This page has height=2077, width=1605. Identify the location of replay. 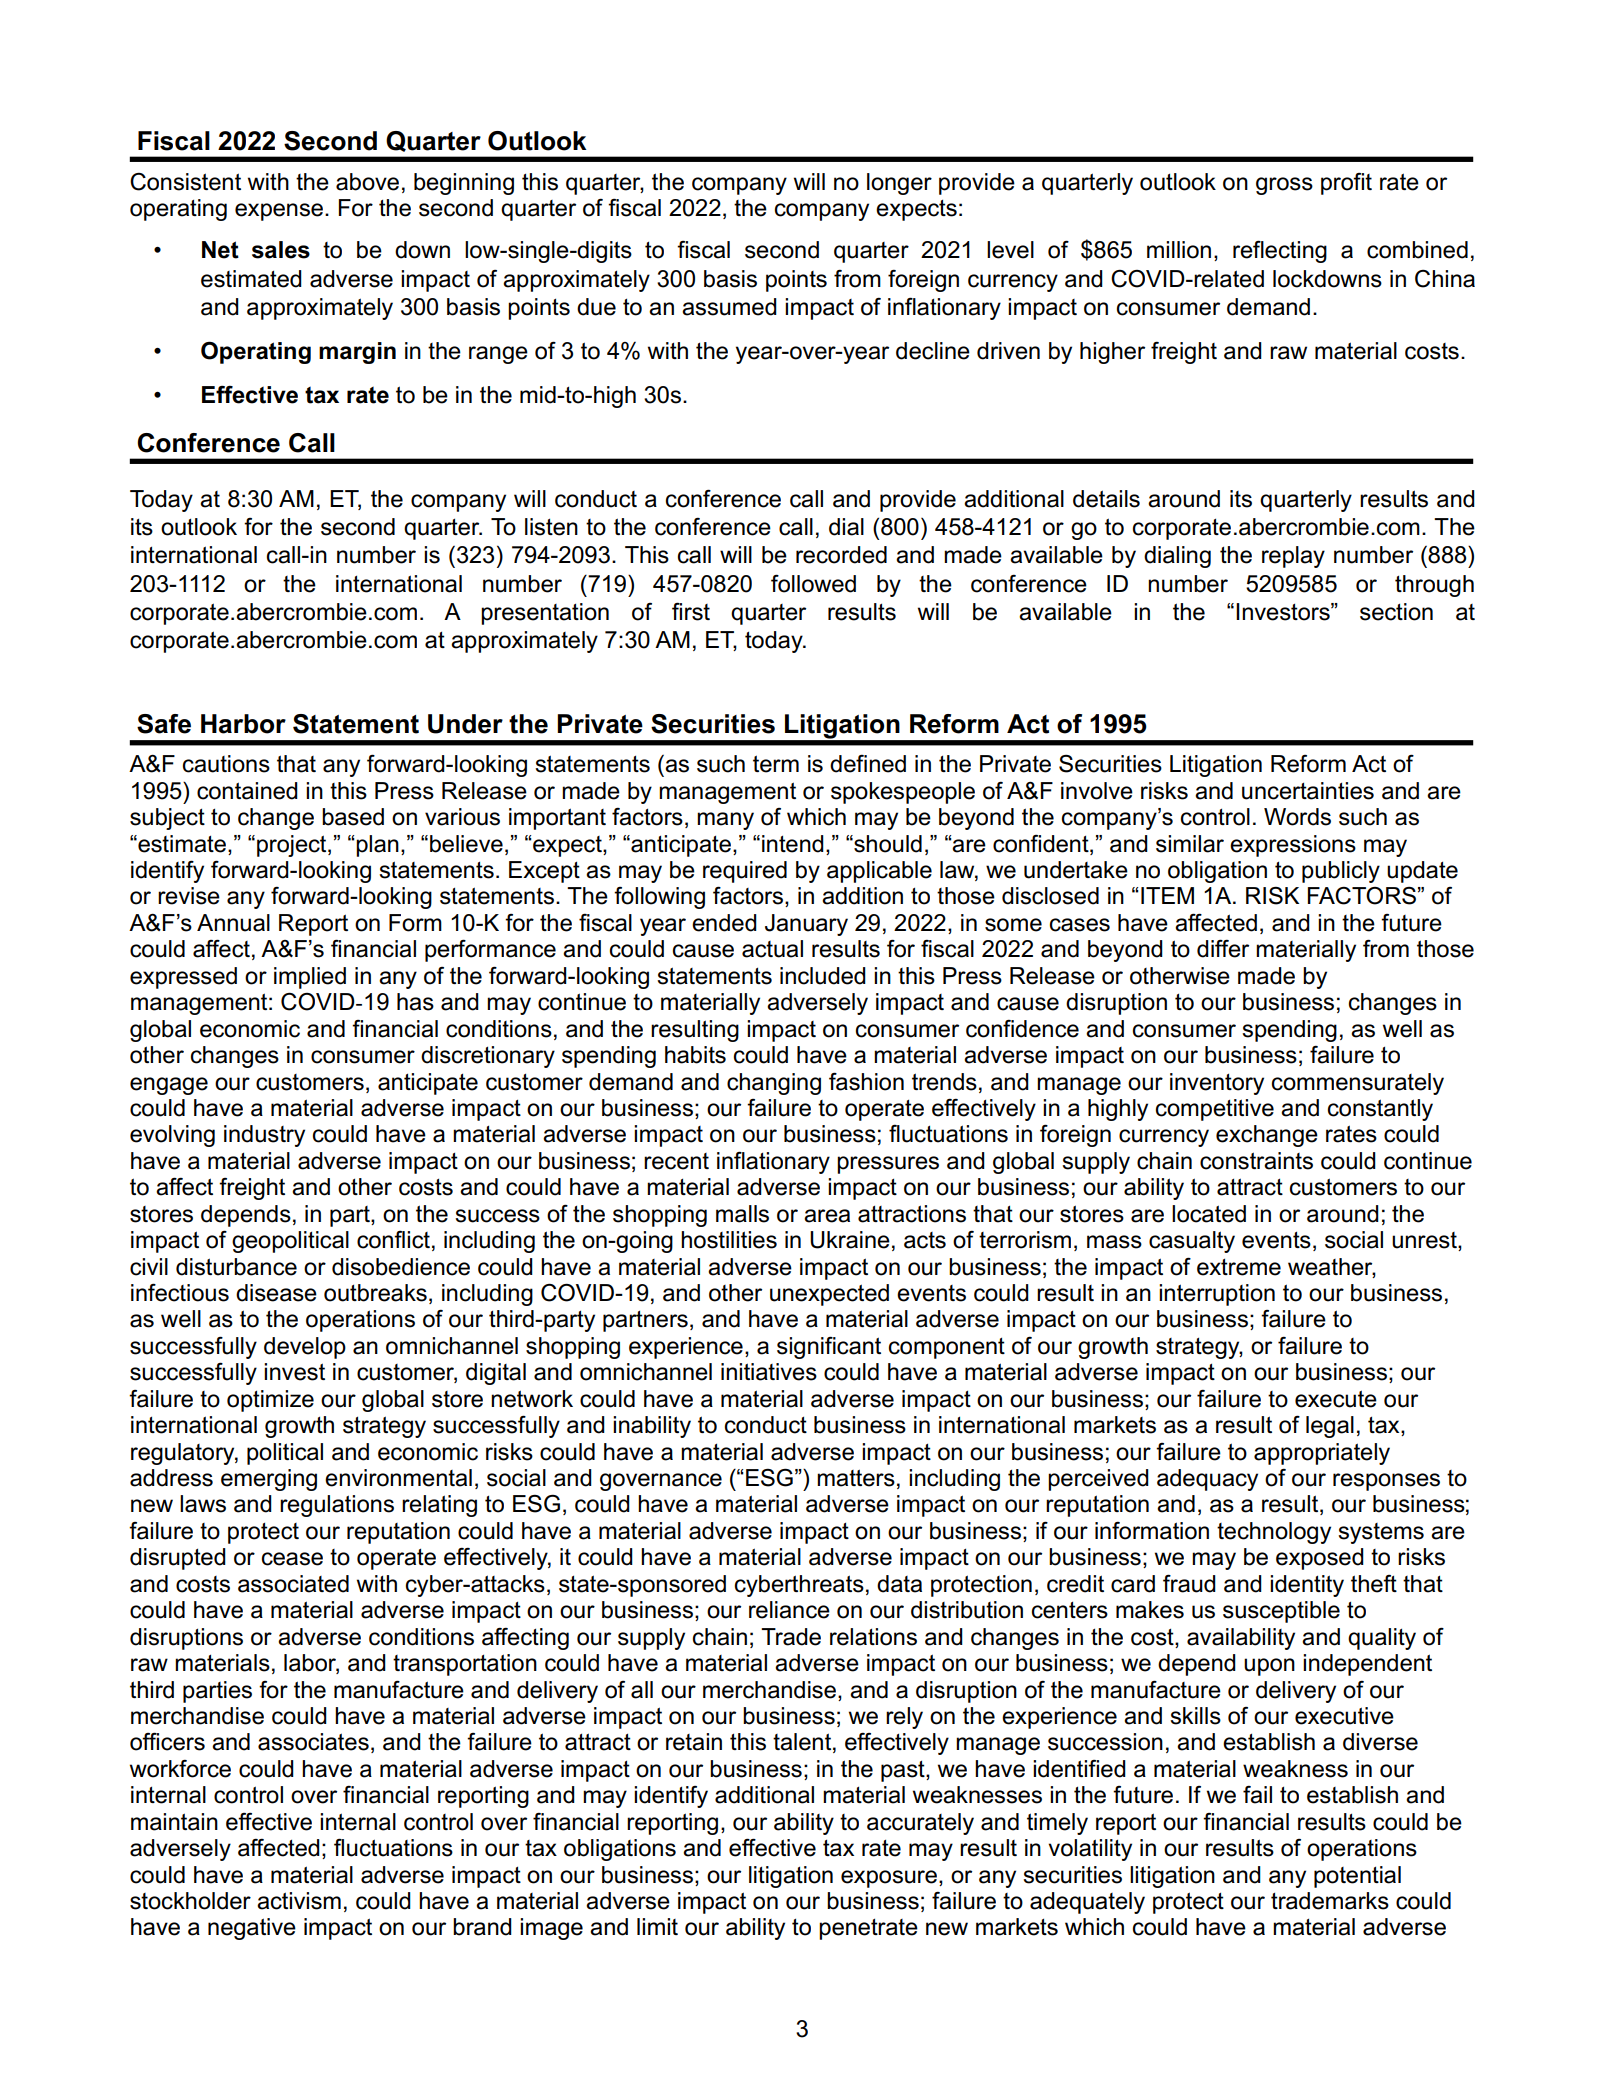
(1293, 557).
